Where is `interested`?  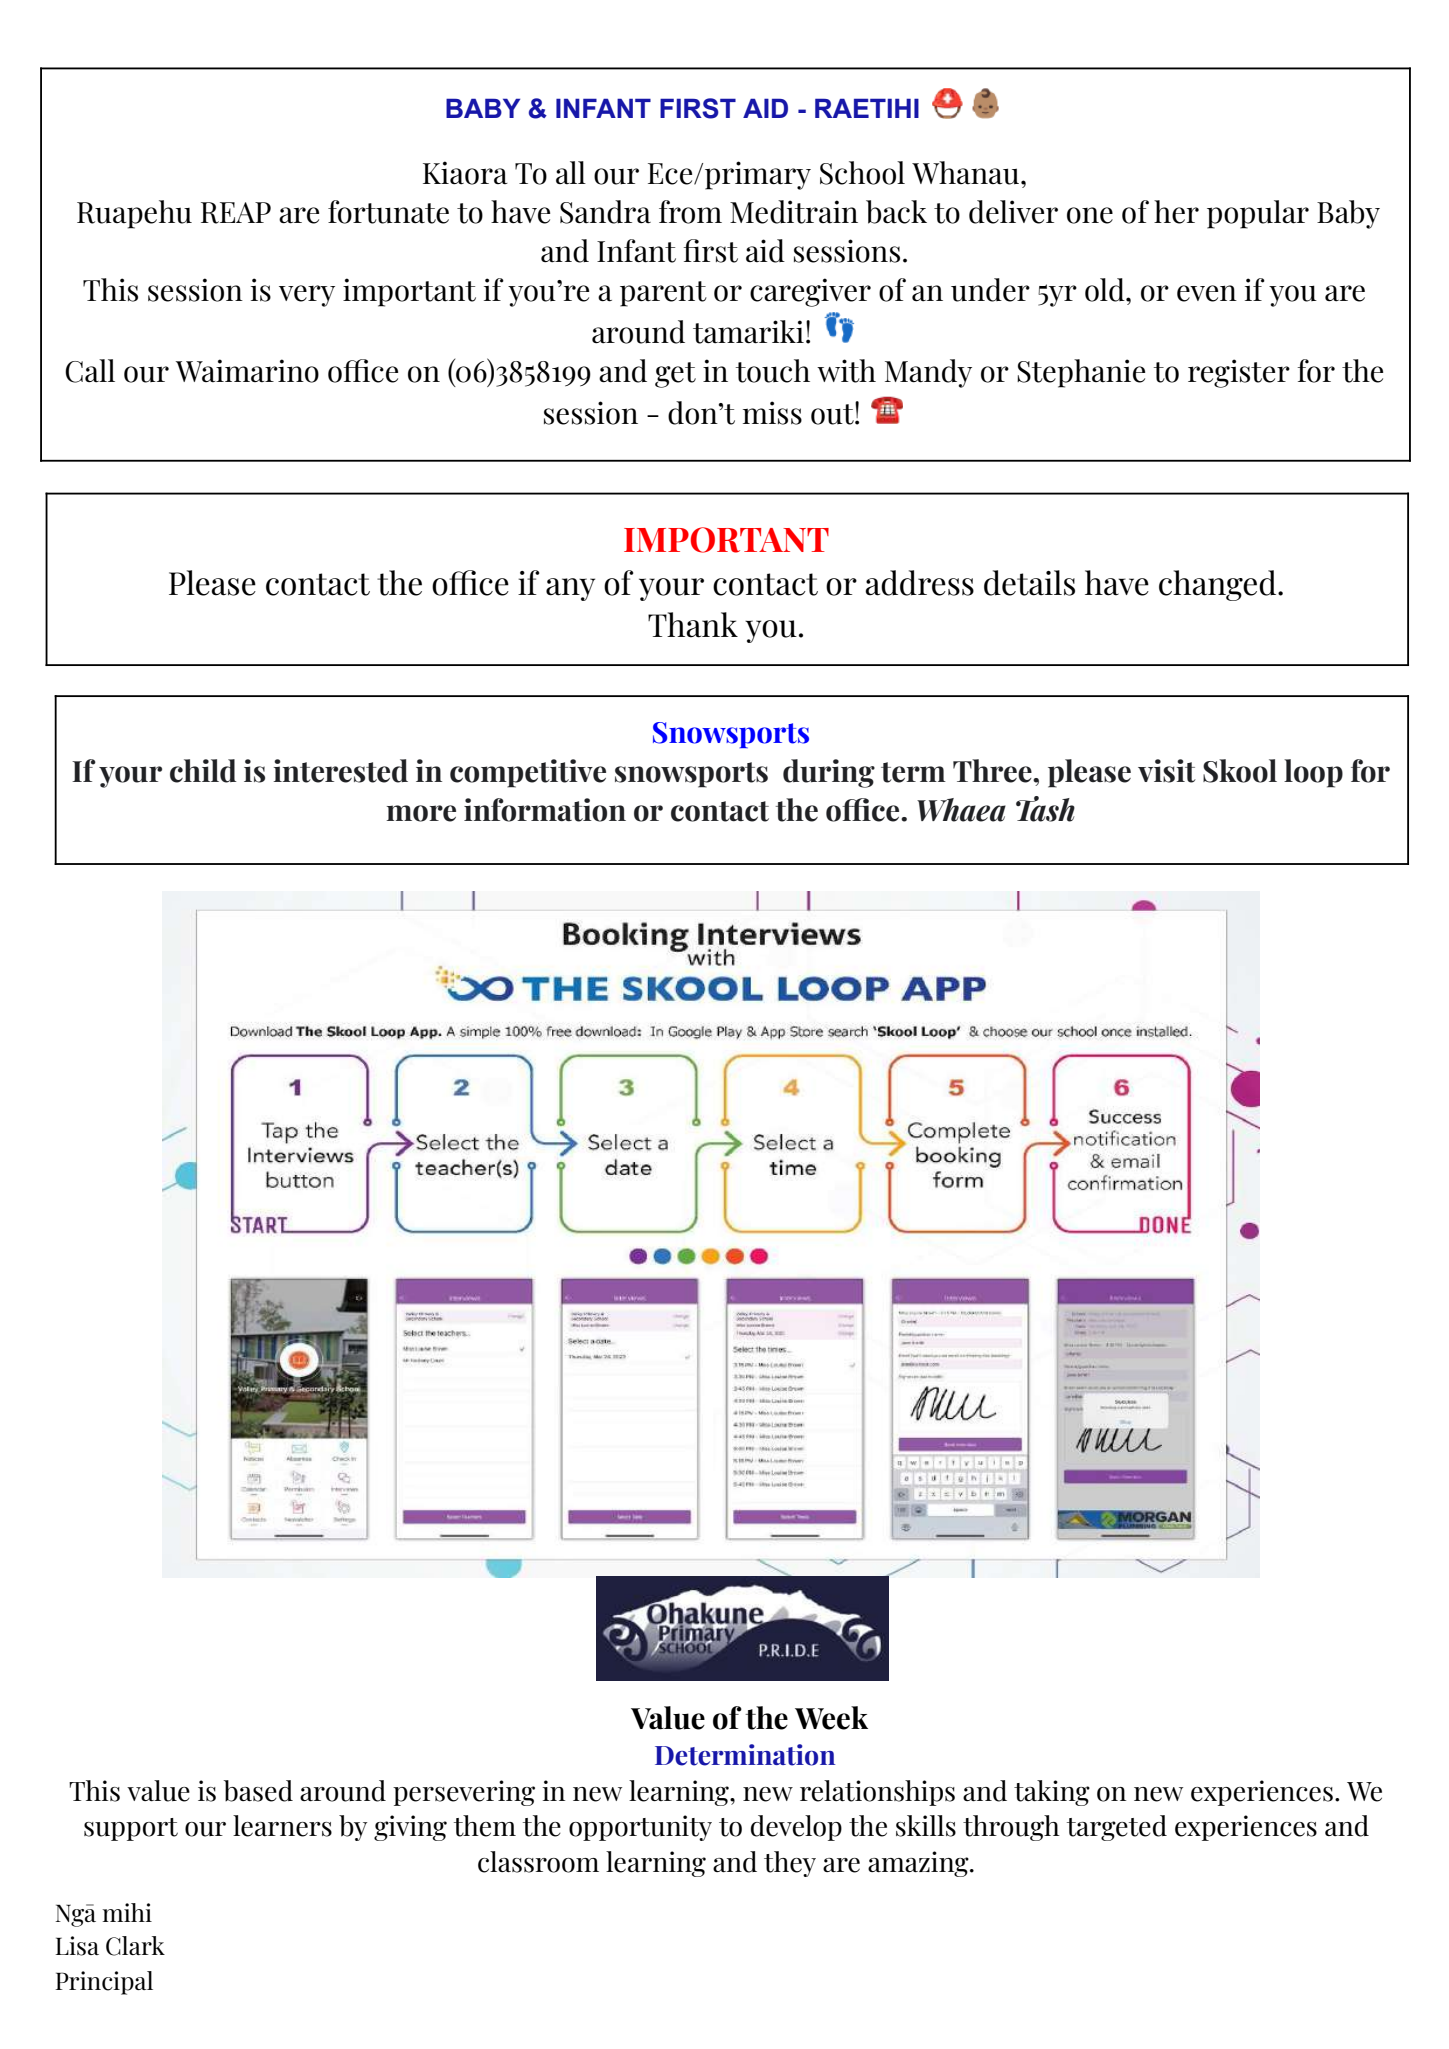
interested is located at coordinates (340, 771).
